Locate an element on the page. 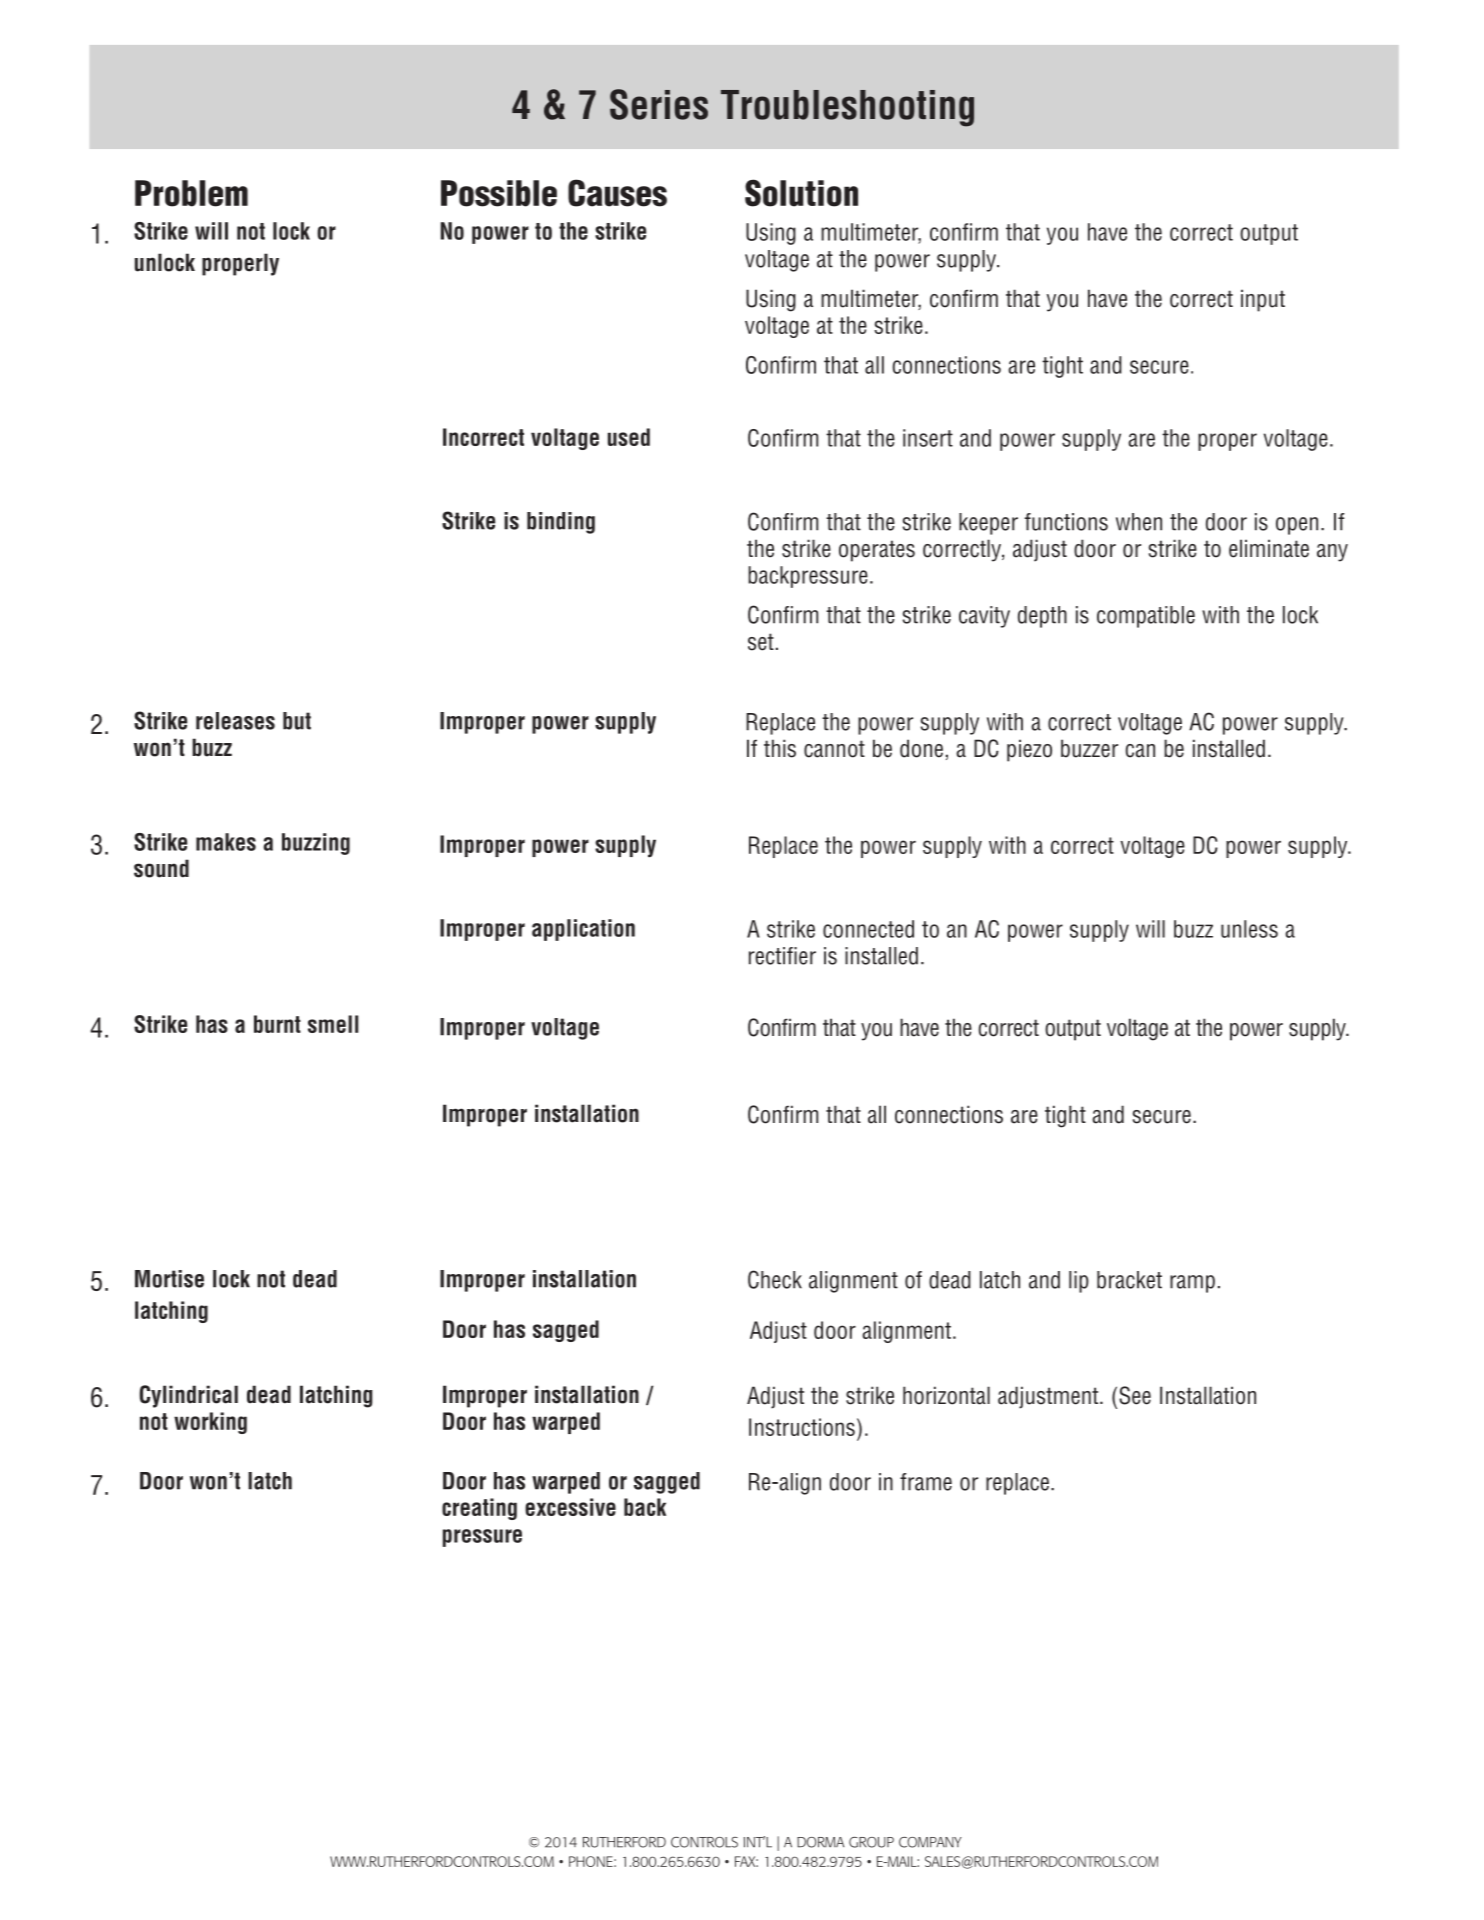 The height and width of the page is (1920, 1484). burnt is located at coordinates (277, 1024).
